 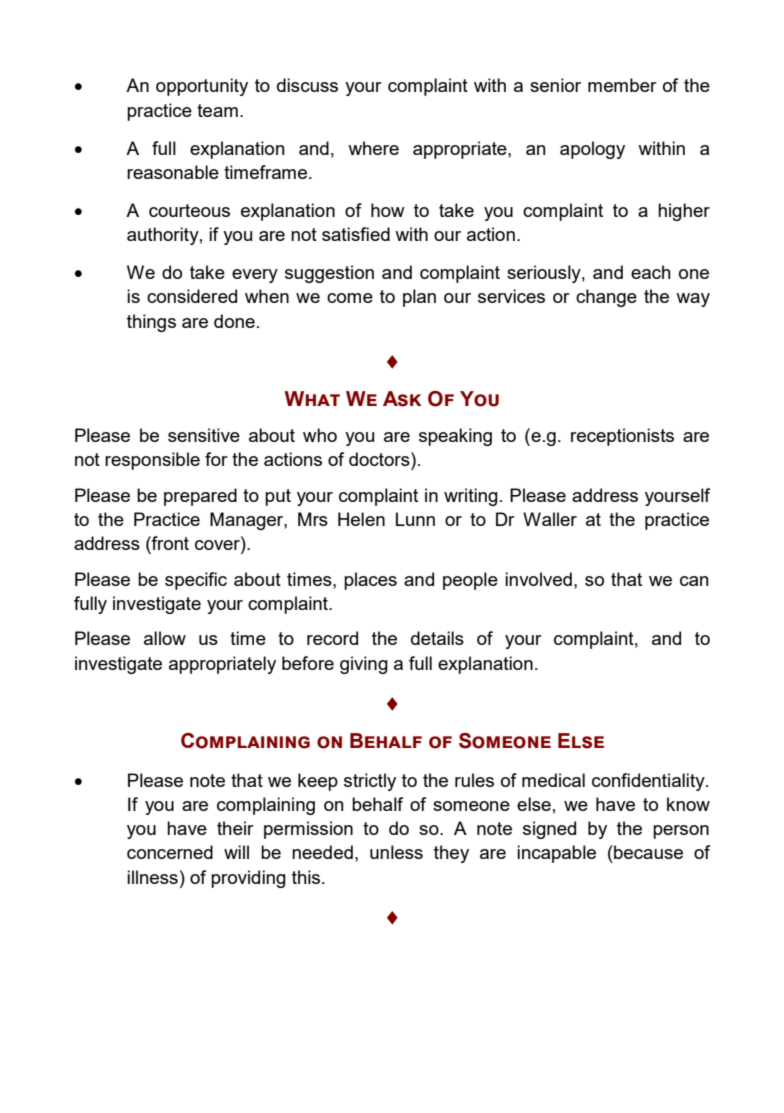 What do you see at coordinates (217, 110) in the document?
I see `team` at bounding box center [217, 110].
